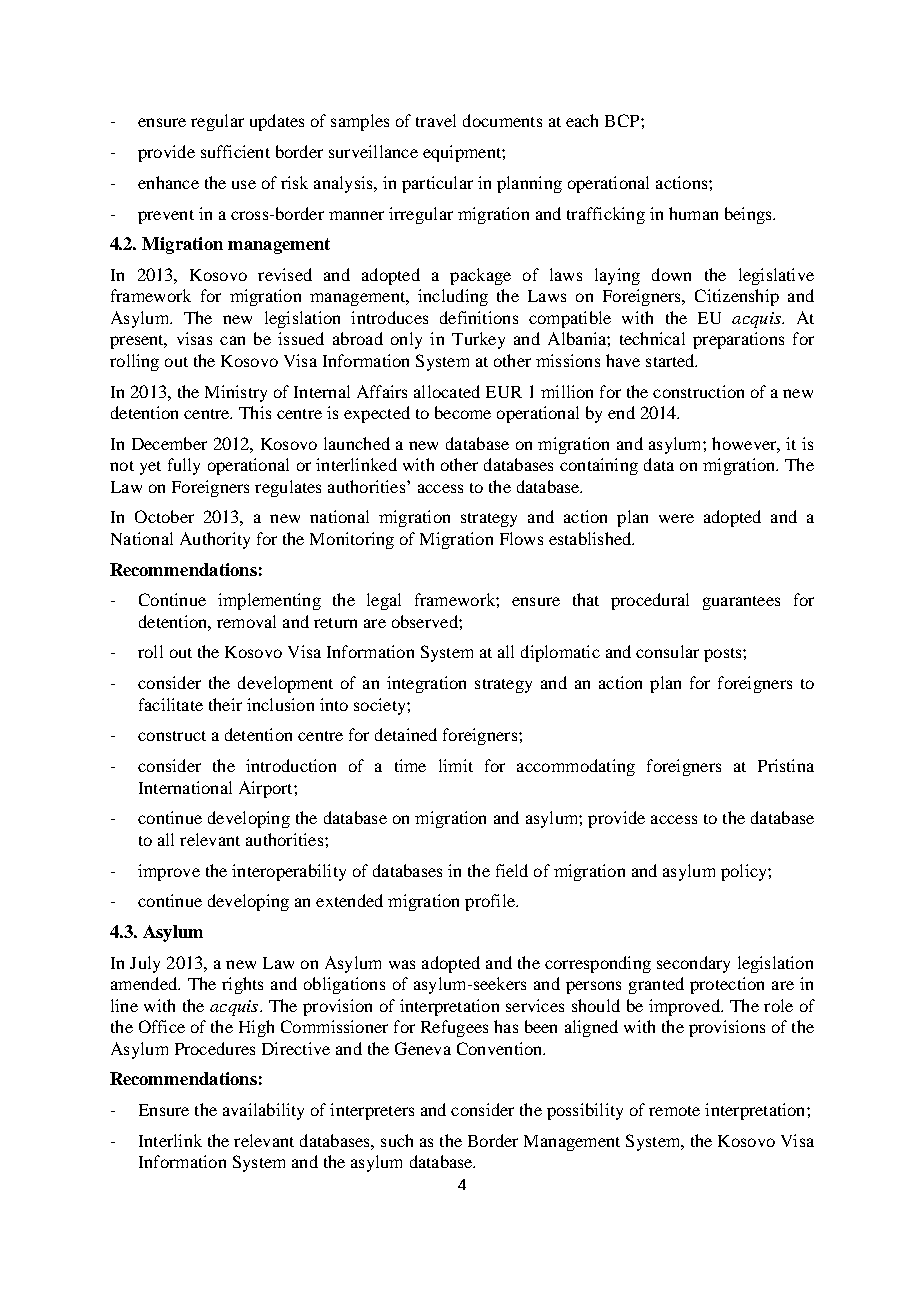 The image size is (924, 1308). What do you see at coordinates (263, 1111) in the image?
I see `availability` at bounding box center [263, 1111].
